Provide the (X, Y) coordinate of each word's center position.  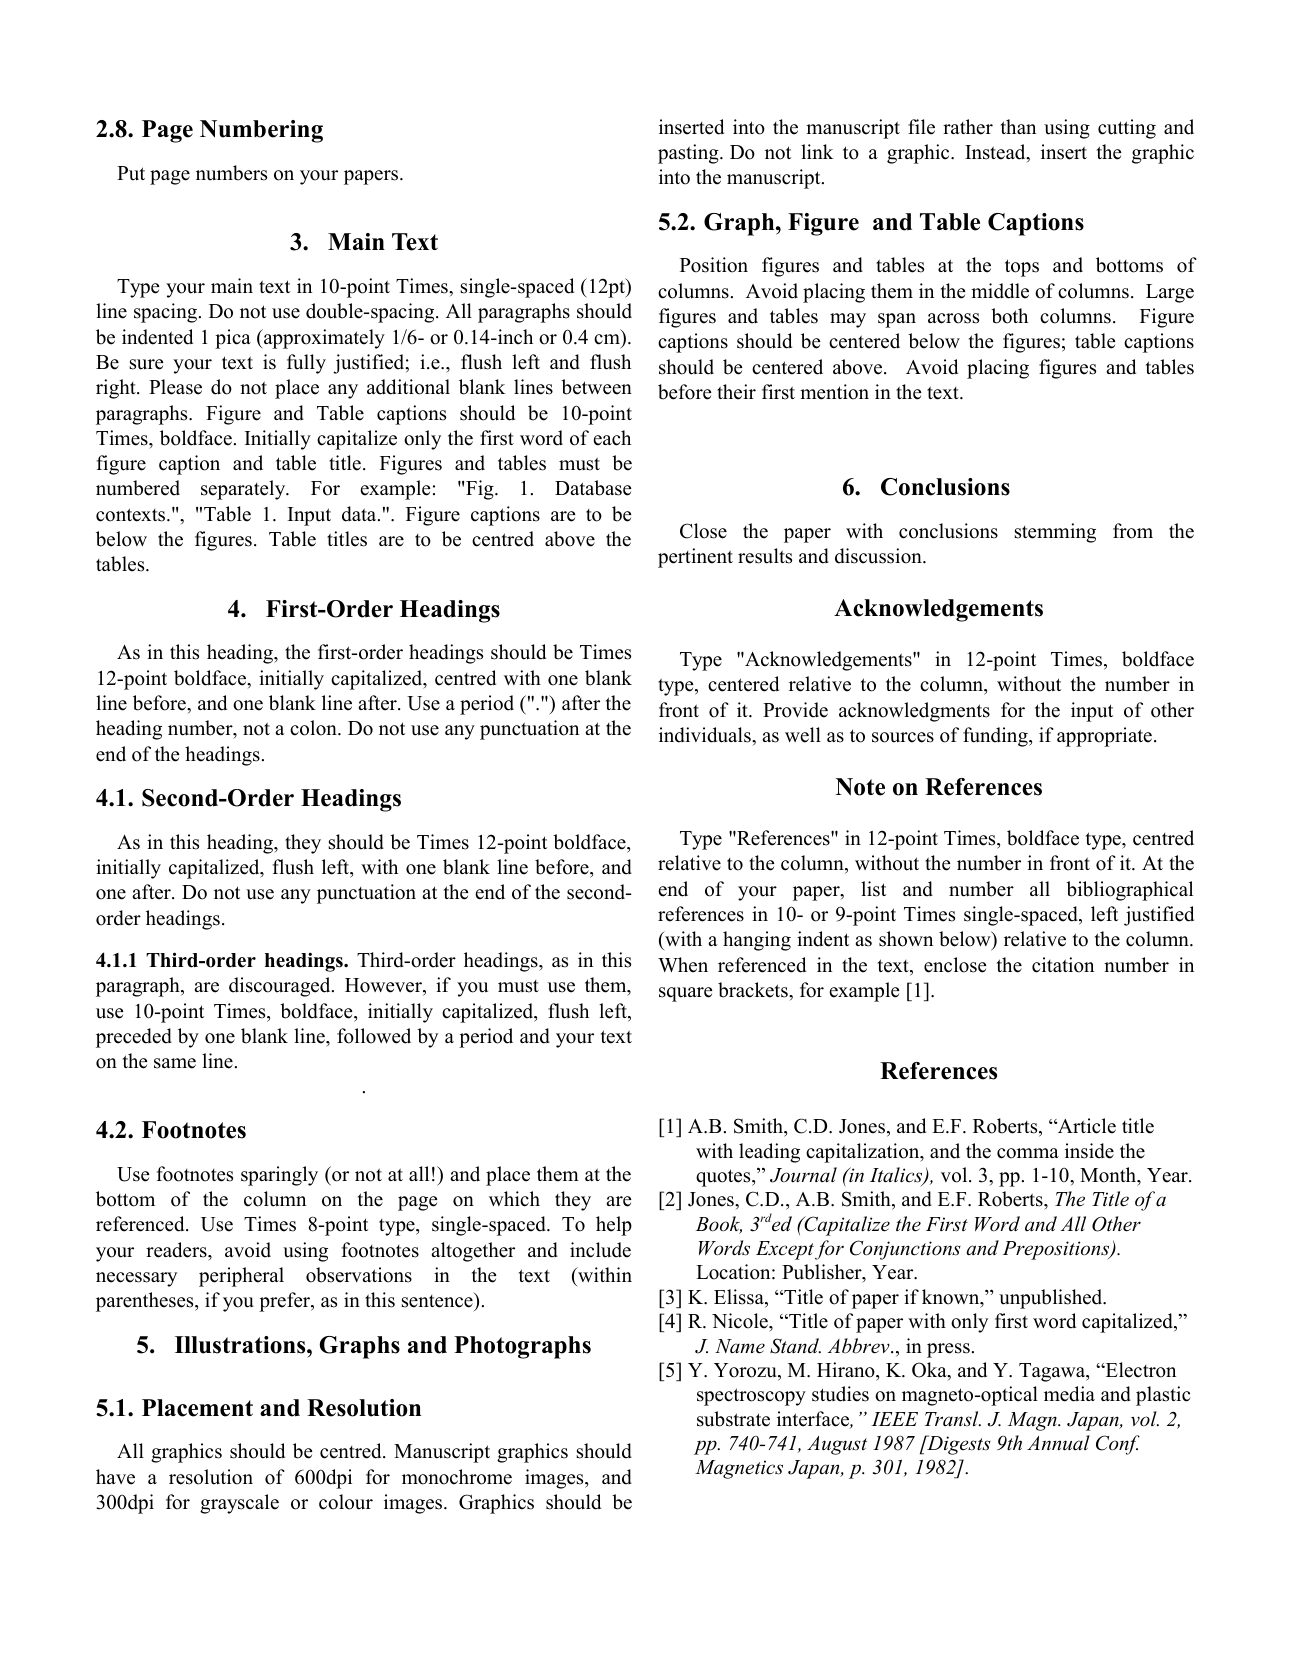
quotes (724, 1178)
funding (996, 737)
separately (244, 490)
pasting (689, 154)
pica (233, 339)
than (1018, 126)
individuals (706, 735)
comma (1028, 1153)
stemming (1055, 533)
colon (314, 728)
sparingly (279, 1176)
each (612, 438)
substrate (733, 1419)
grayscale (239, 1504)
